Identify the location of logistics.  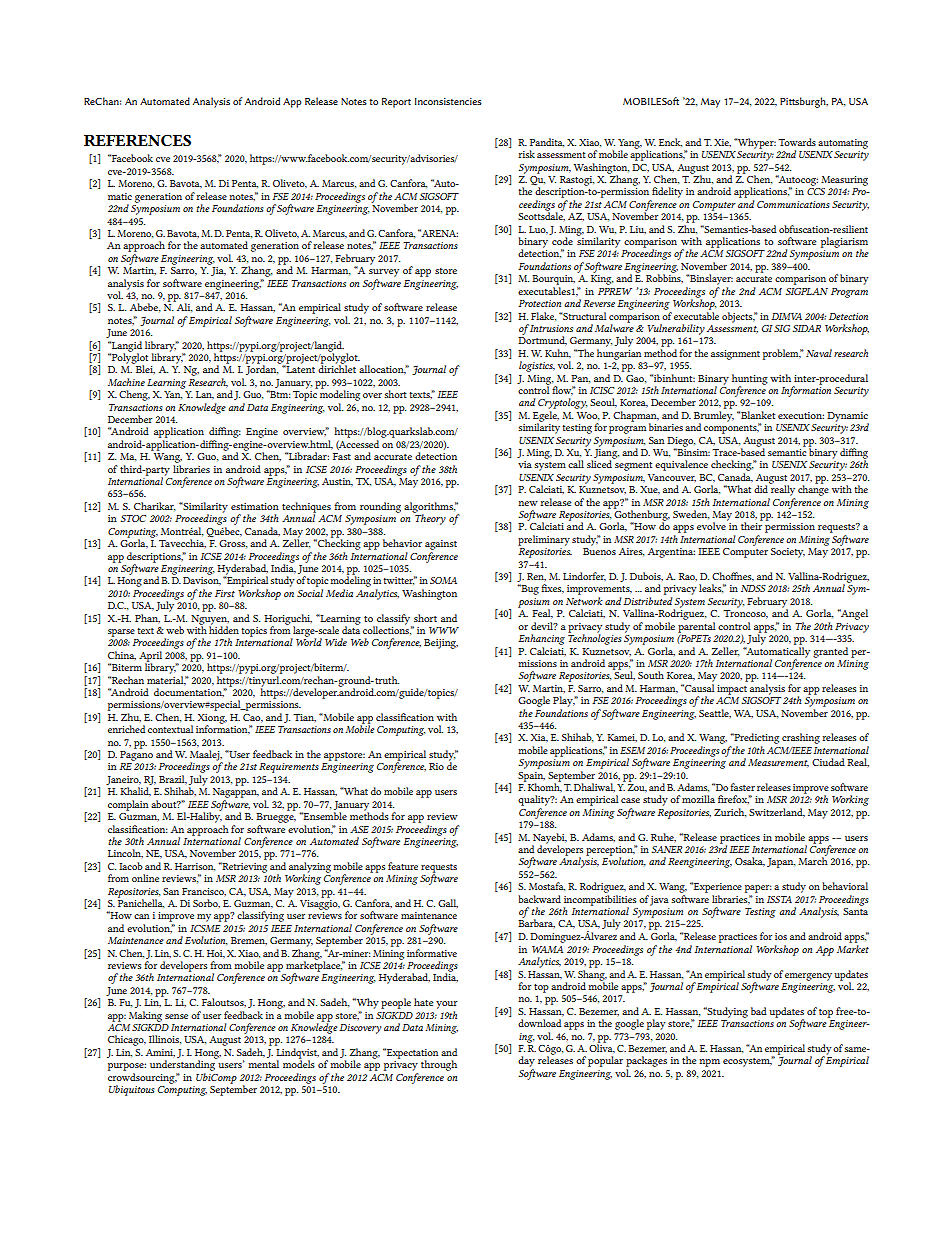
(537, 366).
